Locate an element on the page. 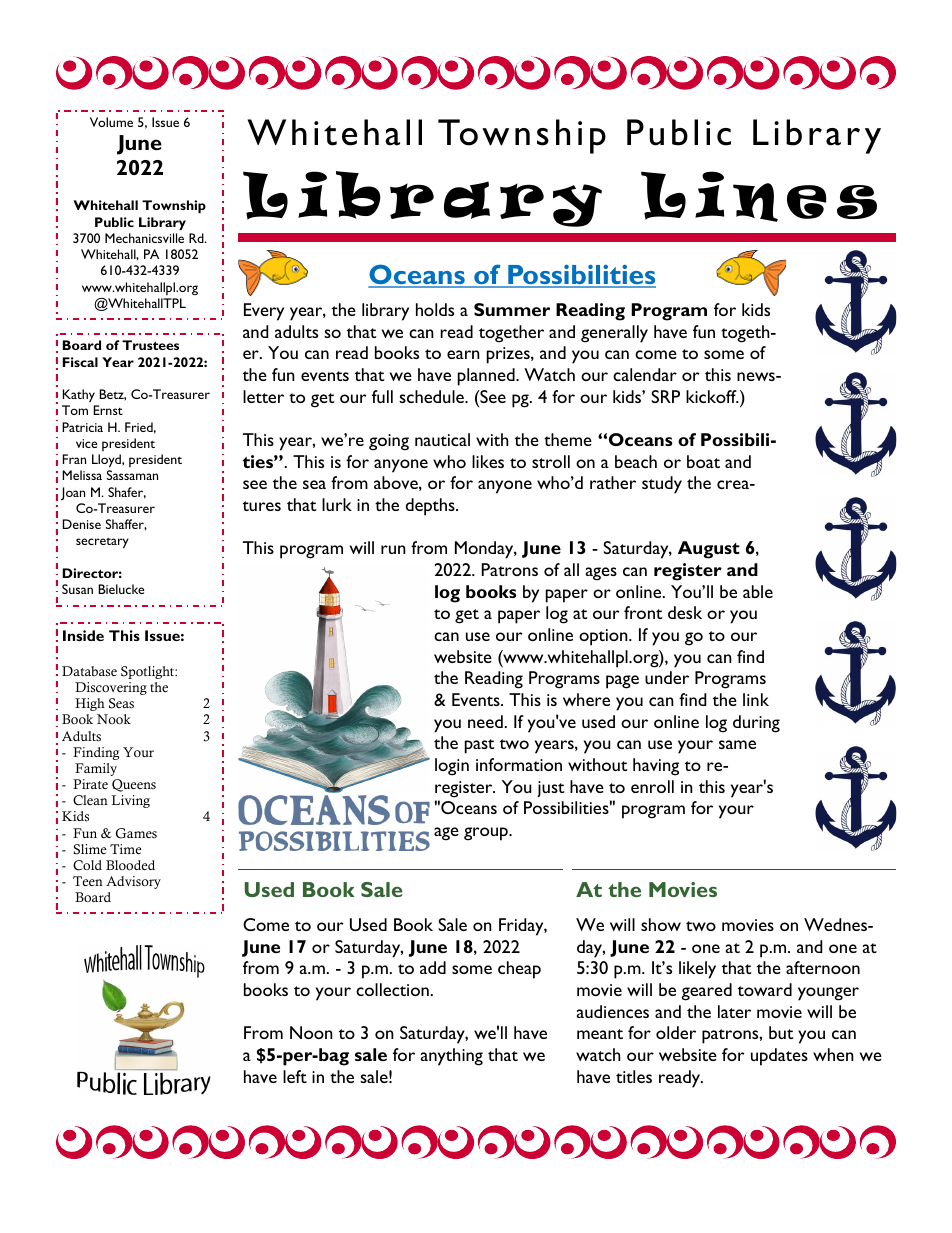 The image size is (952, 1233). group is located at coordinates (487, 834).
